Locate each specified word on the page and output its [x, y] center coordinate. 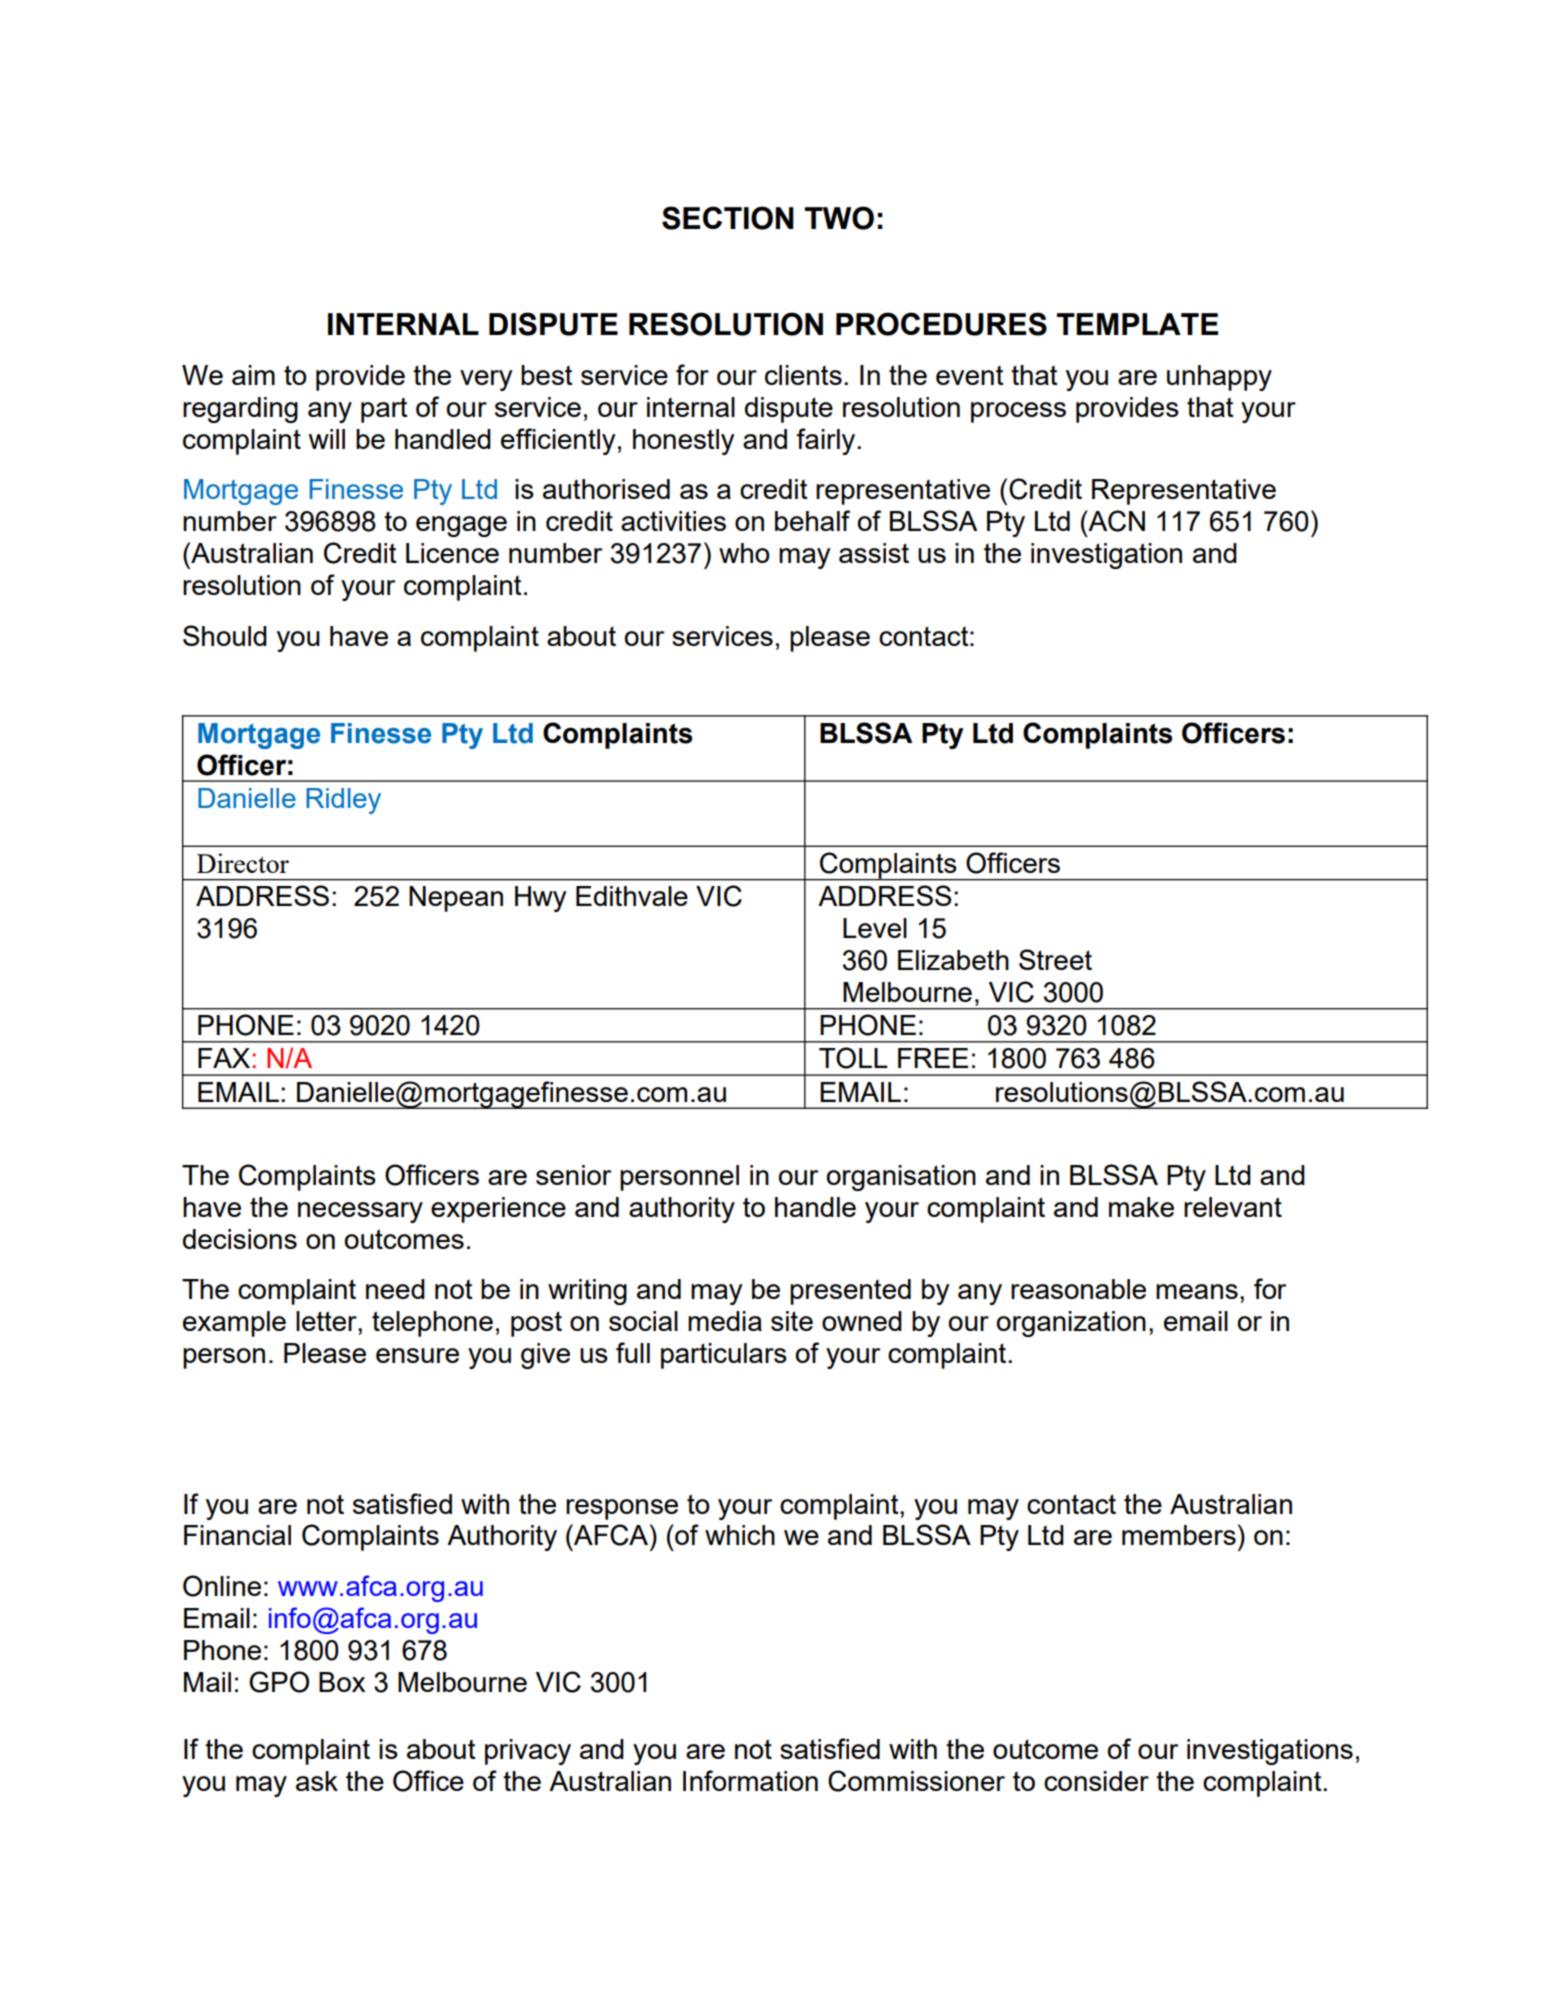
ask [317, 1781]
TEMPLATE [1137, 324]
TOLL [853, 1058]
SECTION [728, 218]
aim [253, 375]
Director [243, 863]
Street [1055, 959]
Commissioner [916, 1781]
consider [1096, 1781]
